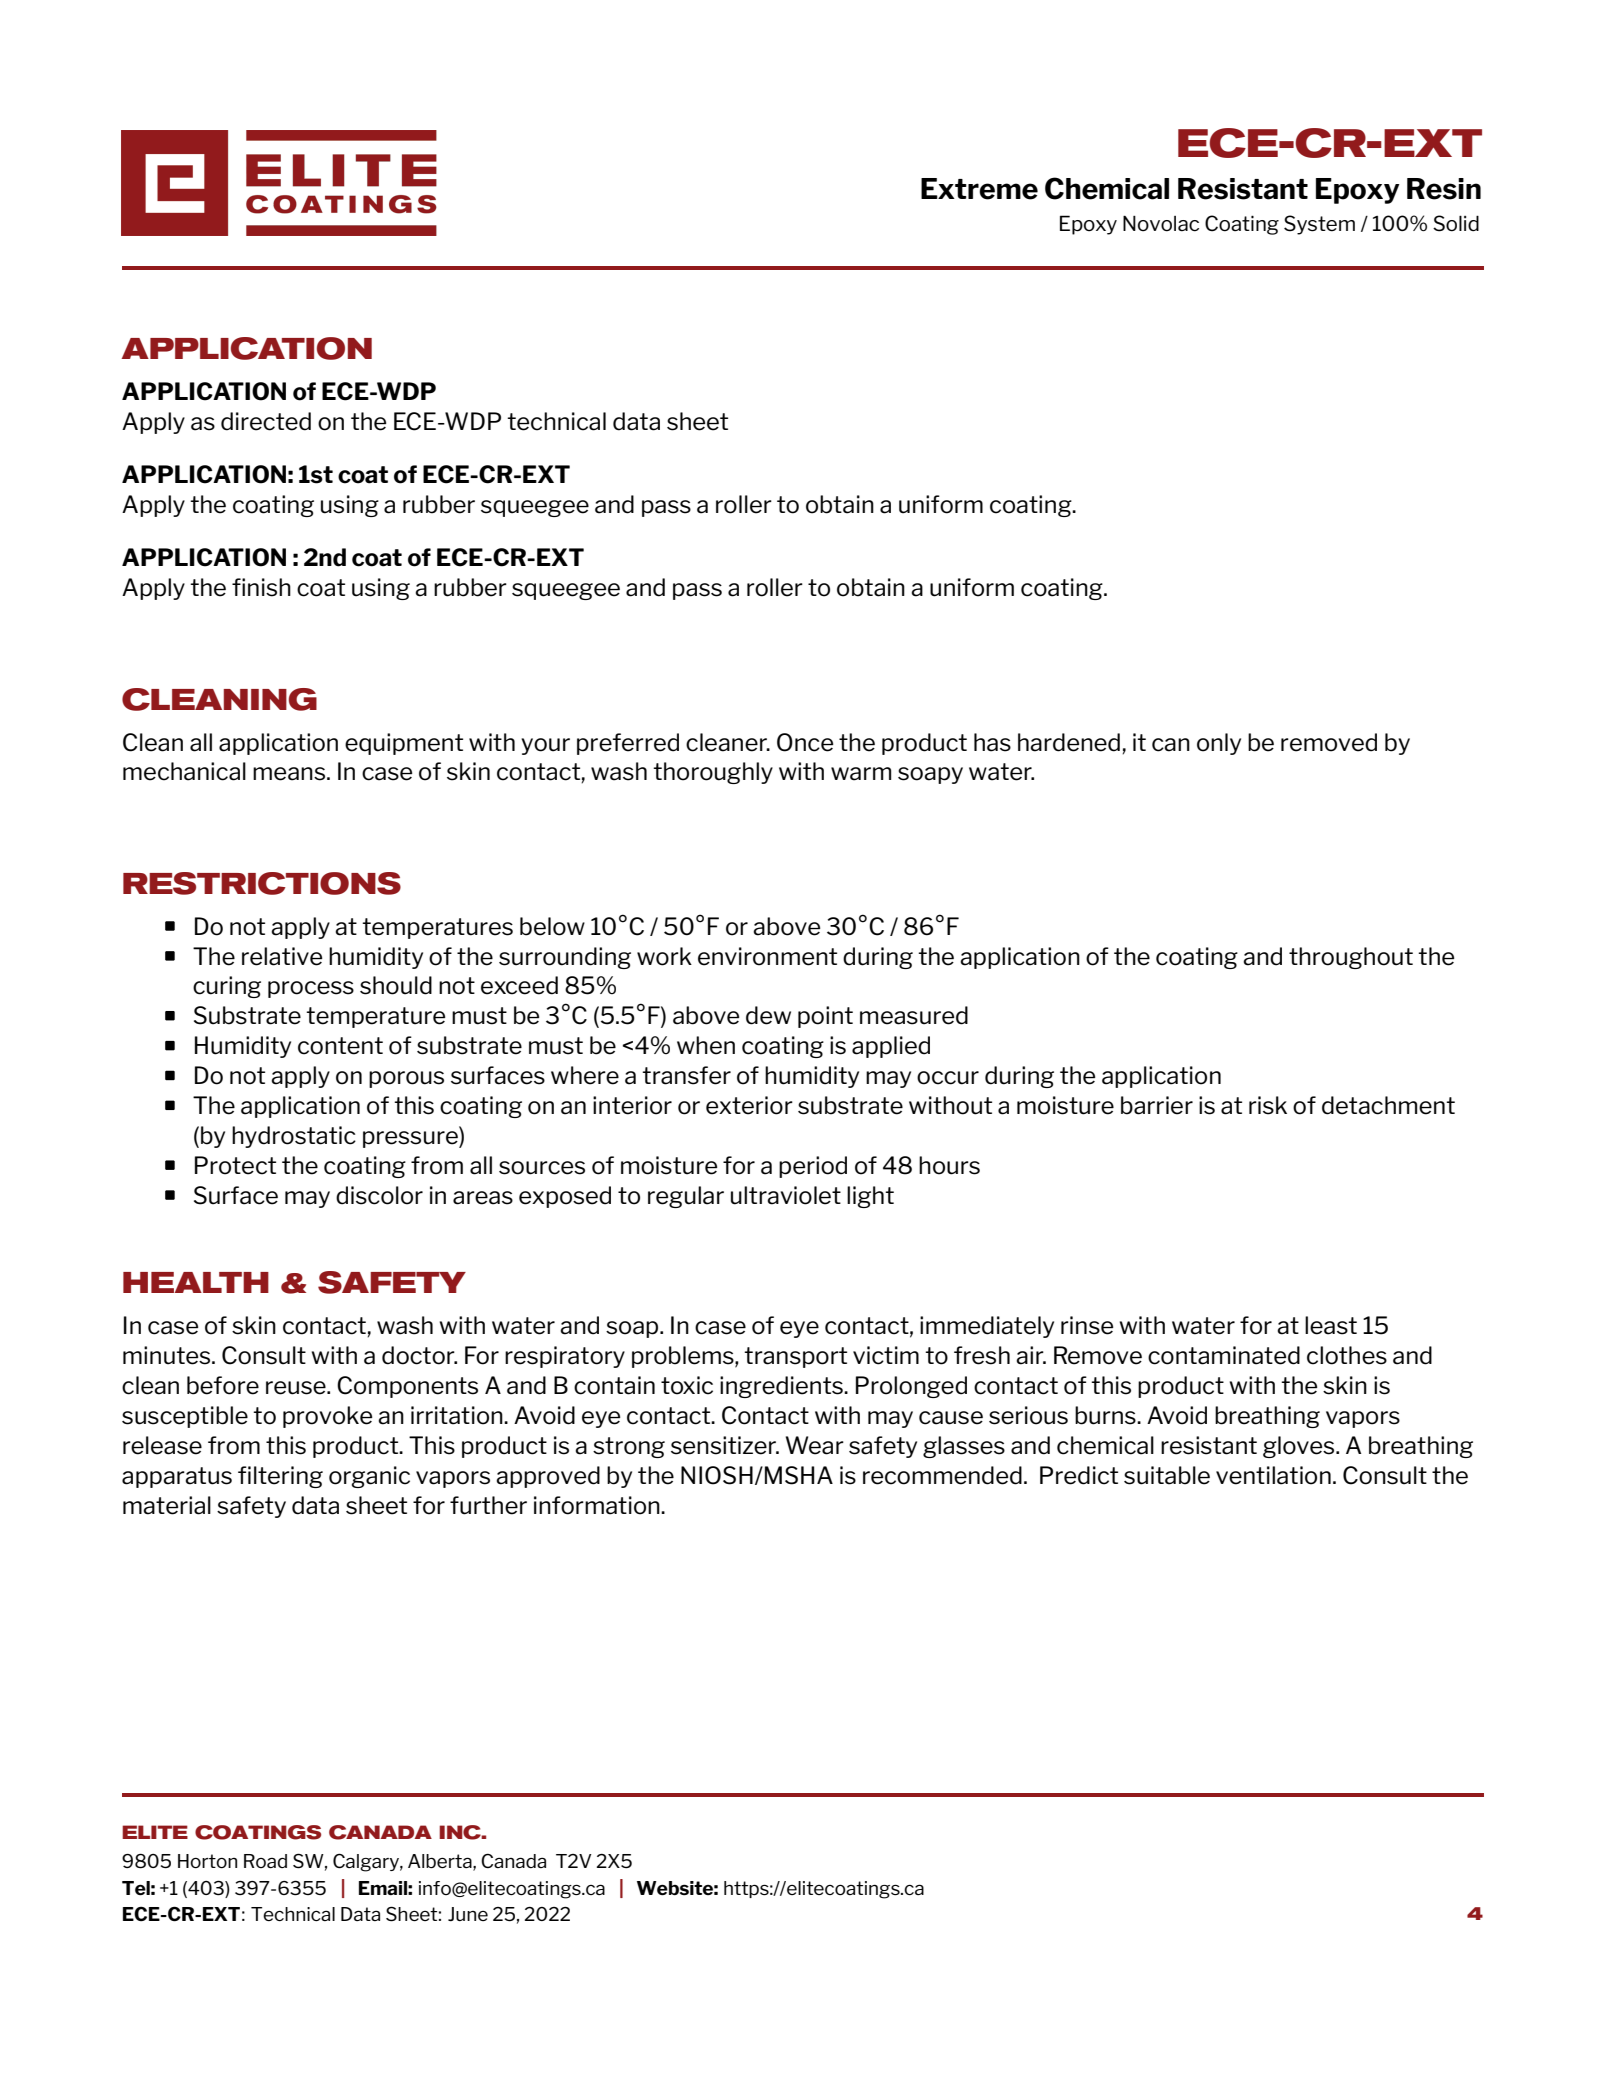 The width and height of the screenshot is (1605, 2077). Describe the element at coordinates (1273, 1475) in the screenshot. I see `ventilation` at that location.
